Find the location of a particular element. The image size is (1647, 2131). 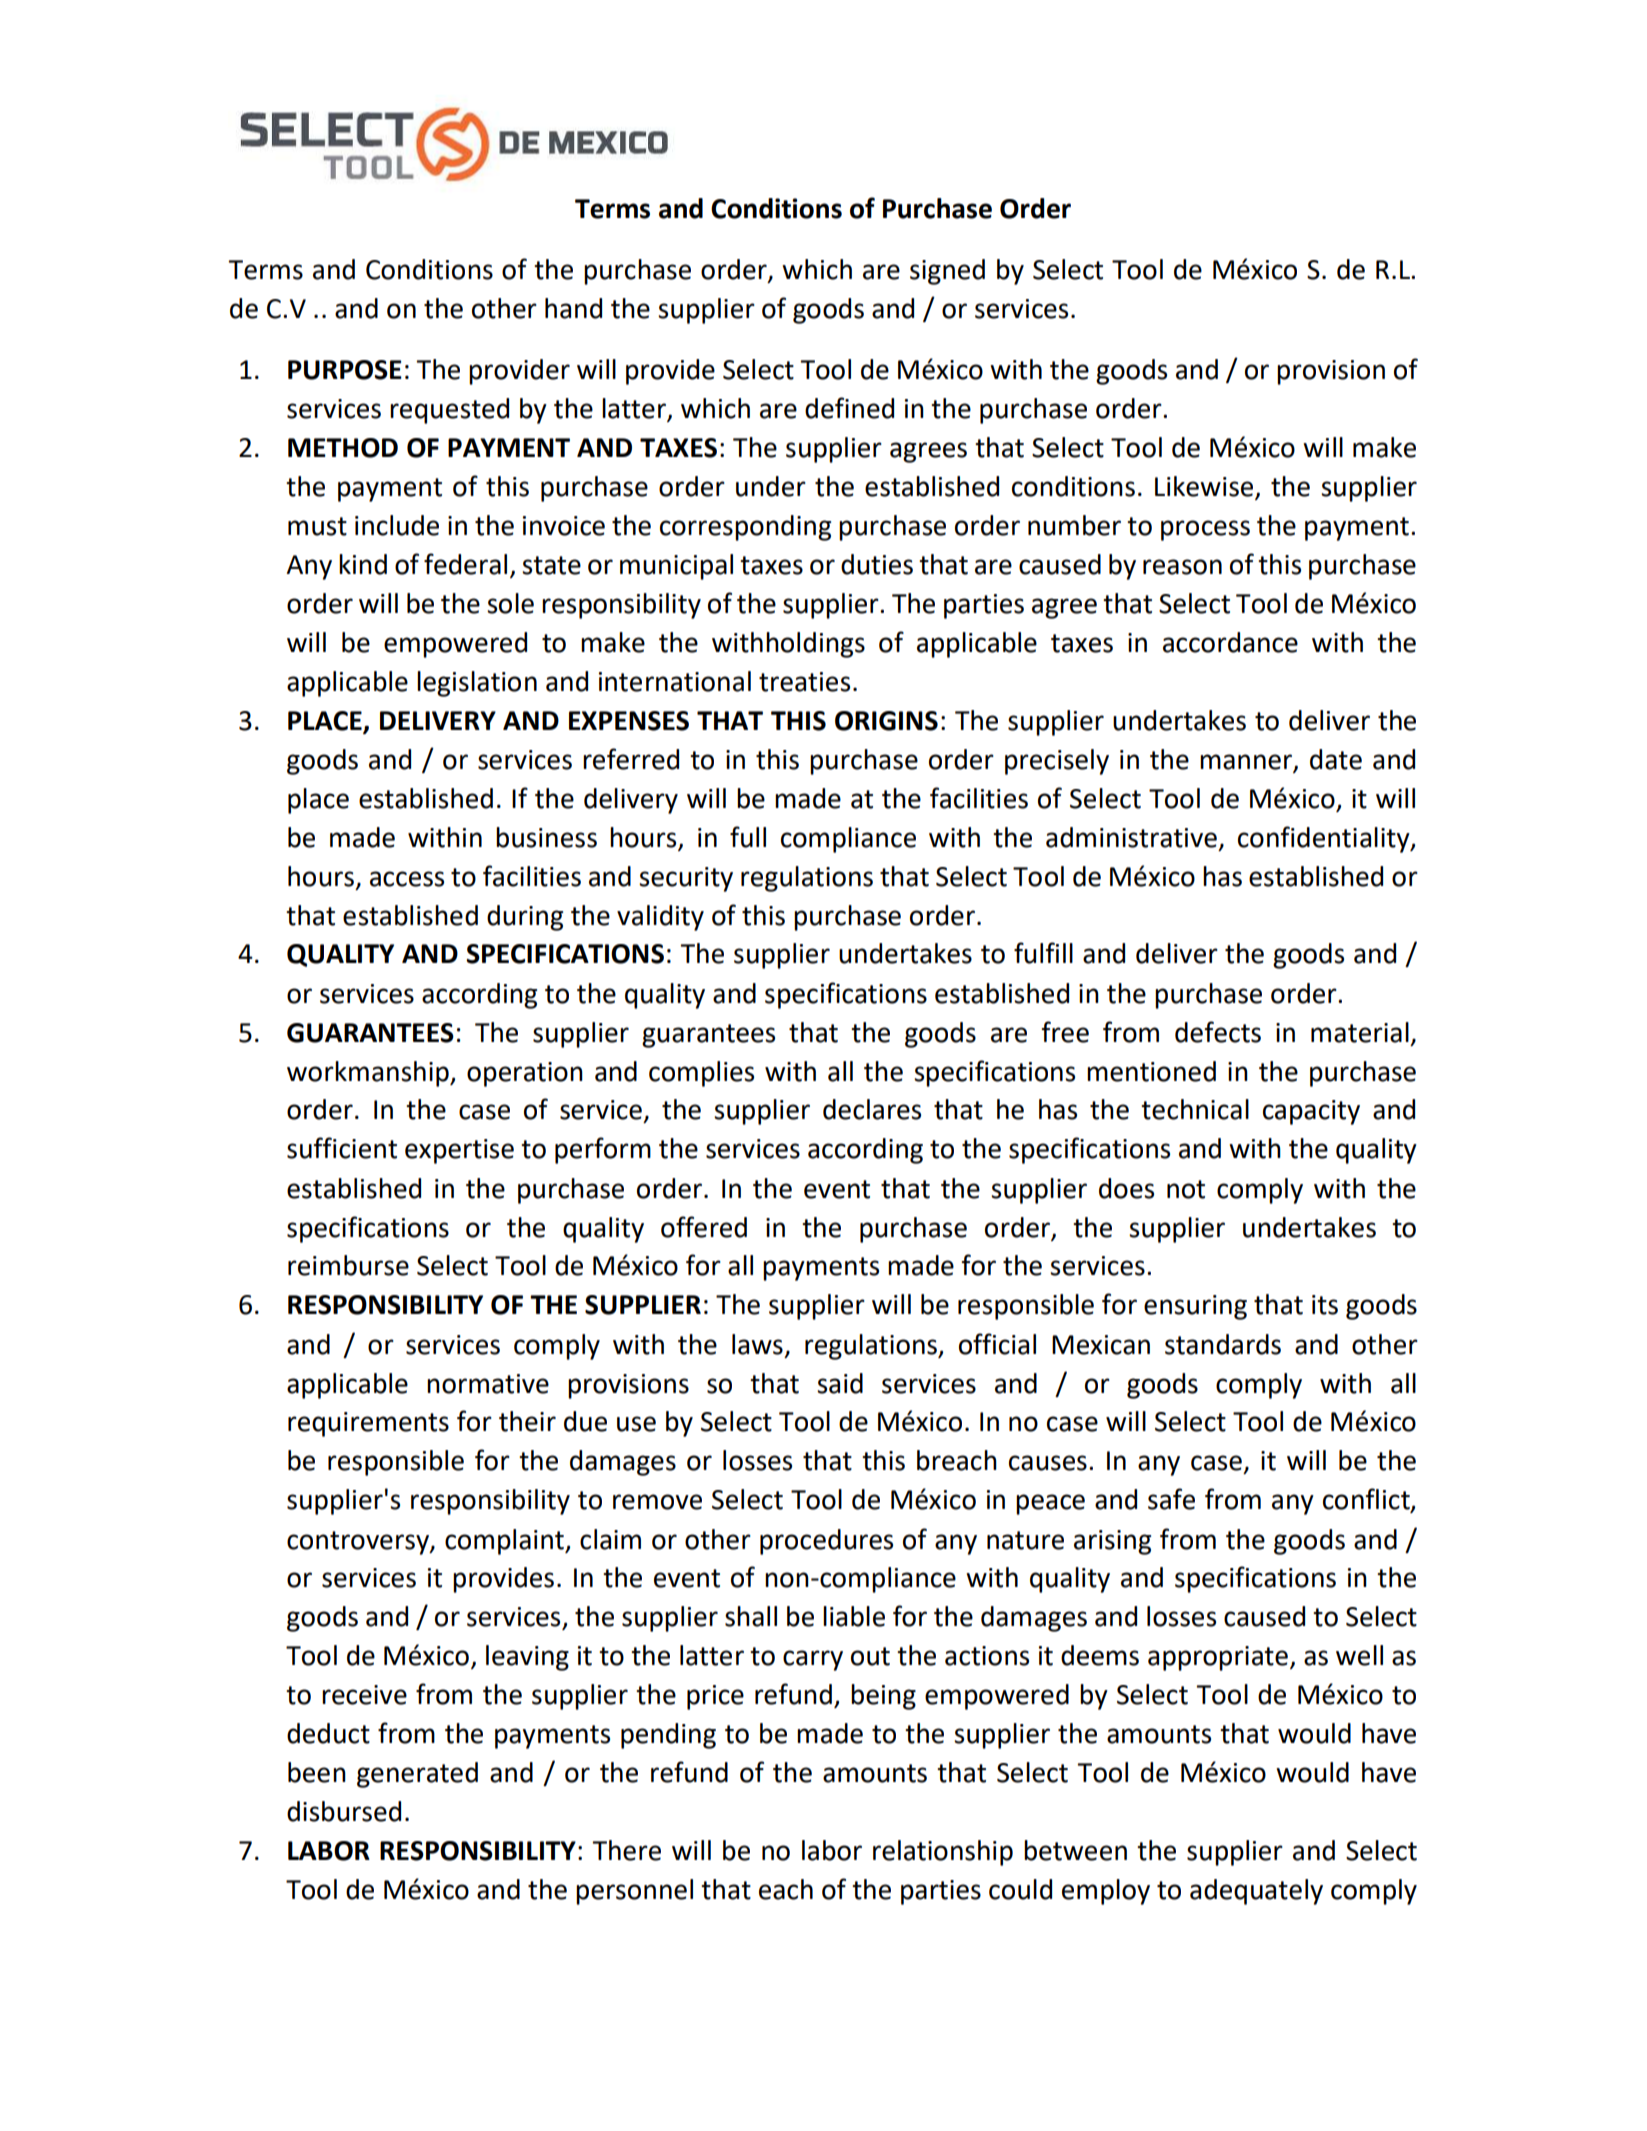

declares is located at coordinates (872, 1109).
